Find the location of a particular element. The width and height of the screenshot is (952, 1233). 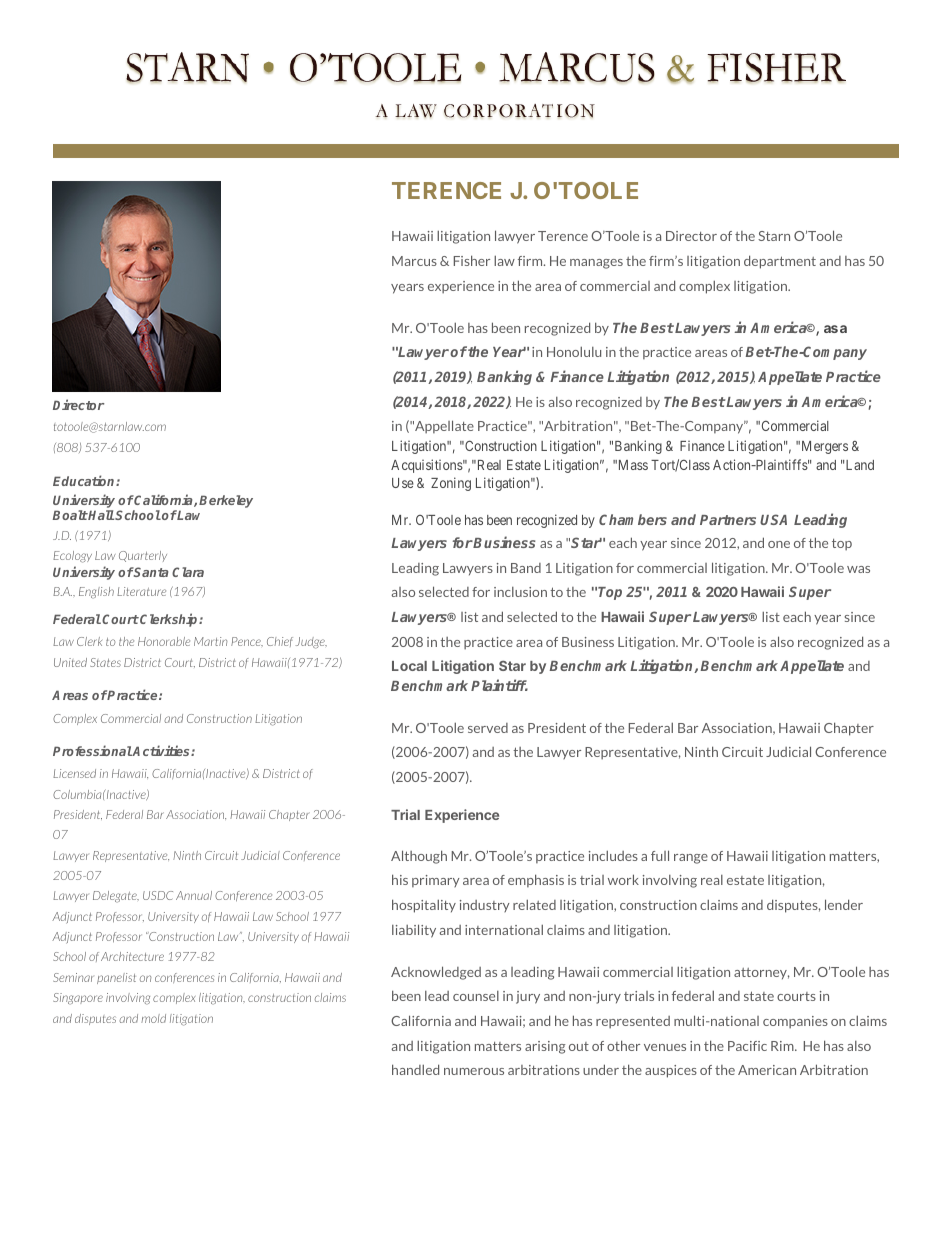

numerous is located at coordinates (474, 1071).
